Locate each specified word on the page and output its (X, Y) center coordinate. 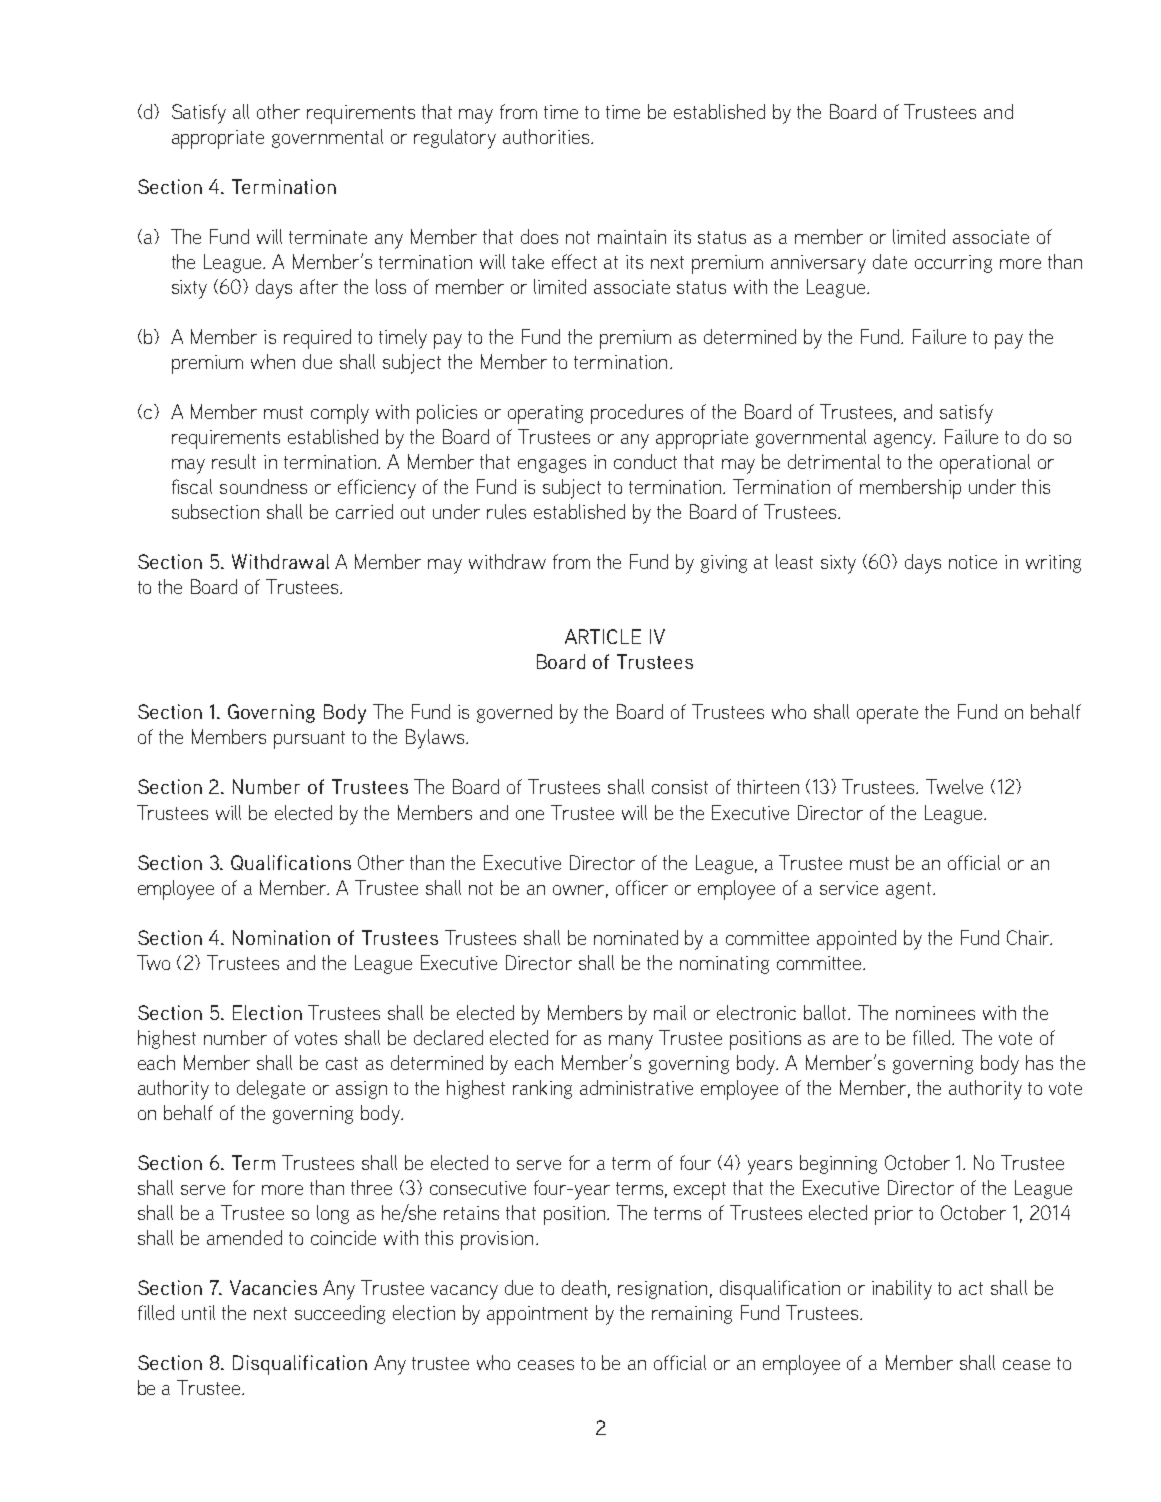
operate (887, 715)
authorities (547, 136)
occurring (953, 264)
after (319, 286)
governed (514, 713)
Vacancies (273, 1287)
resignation (662, 1290)
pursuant (309, 740)
